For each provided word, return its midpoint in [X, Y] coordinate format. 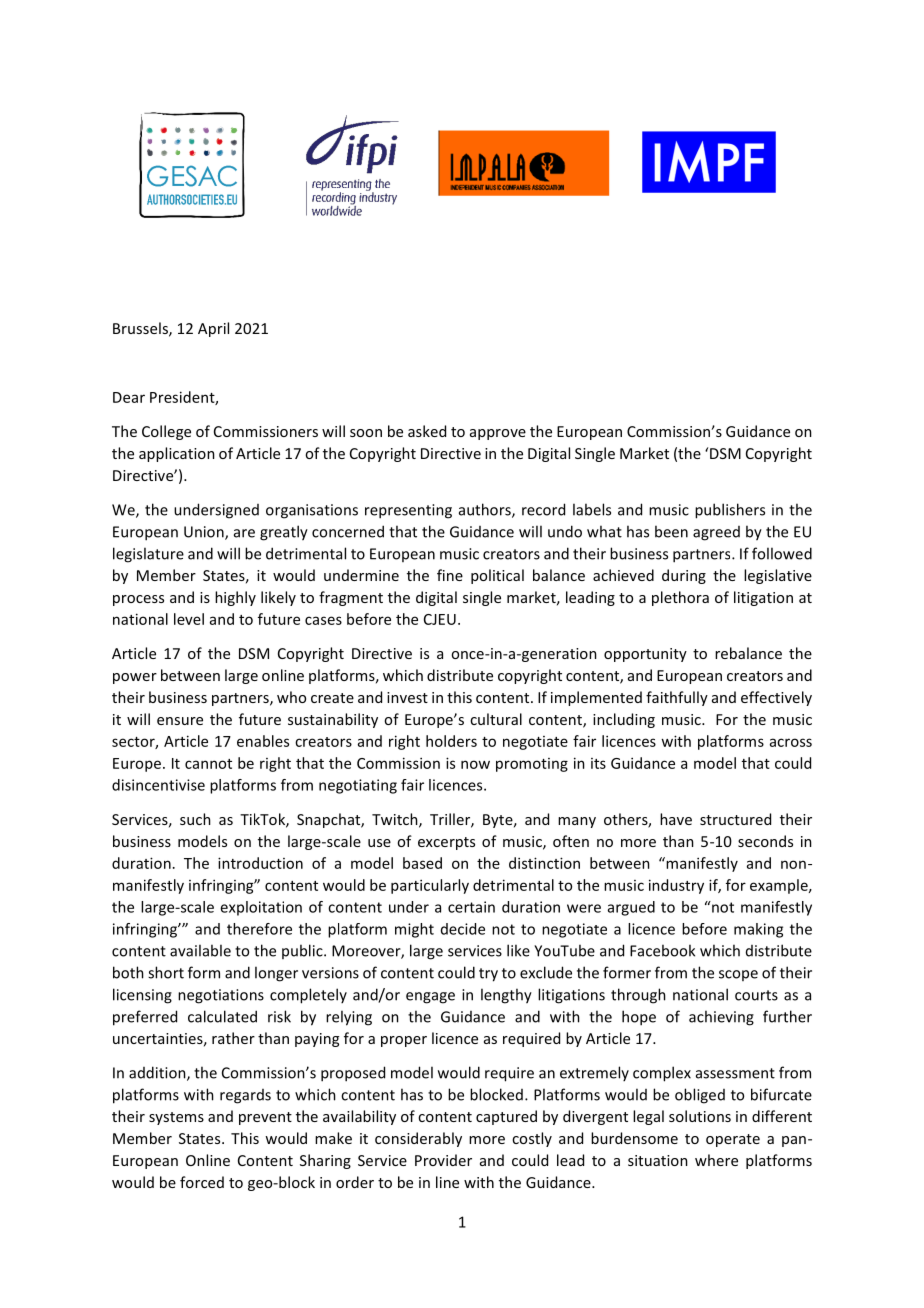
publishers [730, 511]
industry [676, 886]
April [213, 329]
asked [427, 431]
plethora [680, 598]
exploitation [261, 908]
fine [450, 575]
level [189, 619]
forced [202, 1182]
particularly [430, 886]
